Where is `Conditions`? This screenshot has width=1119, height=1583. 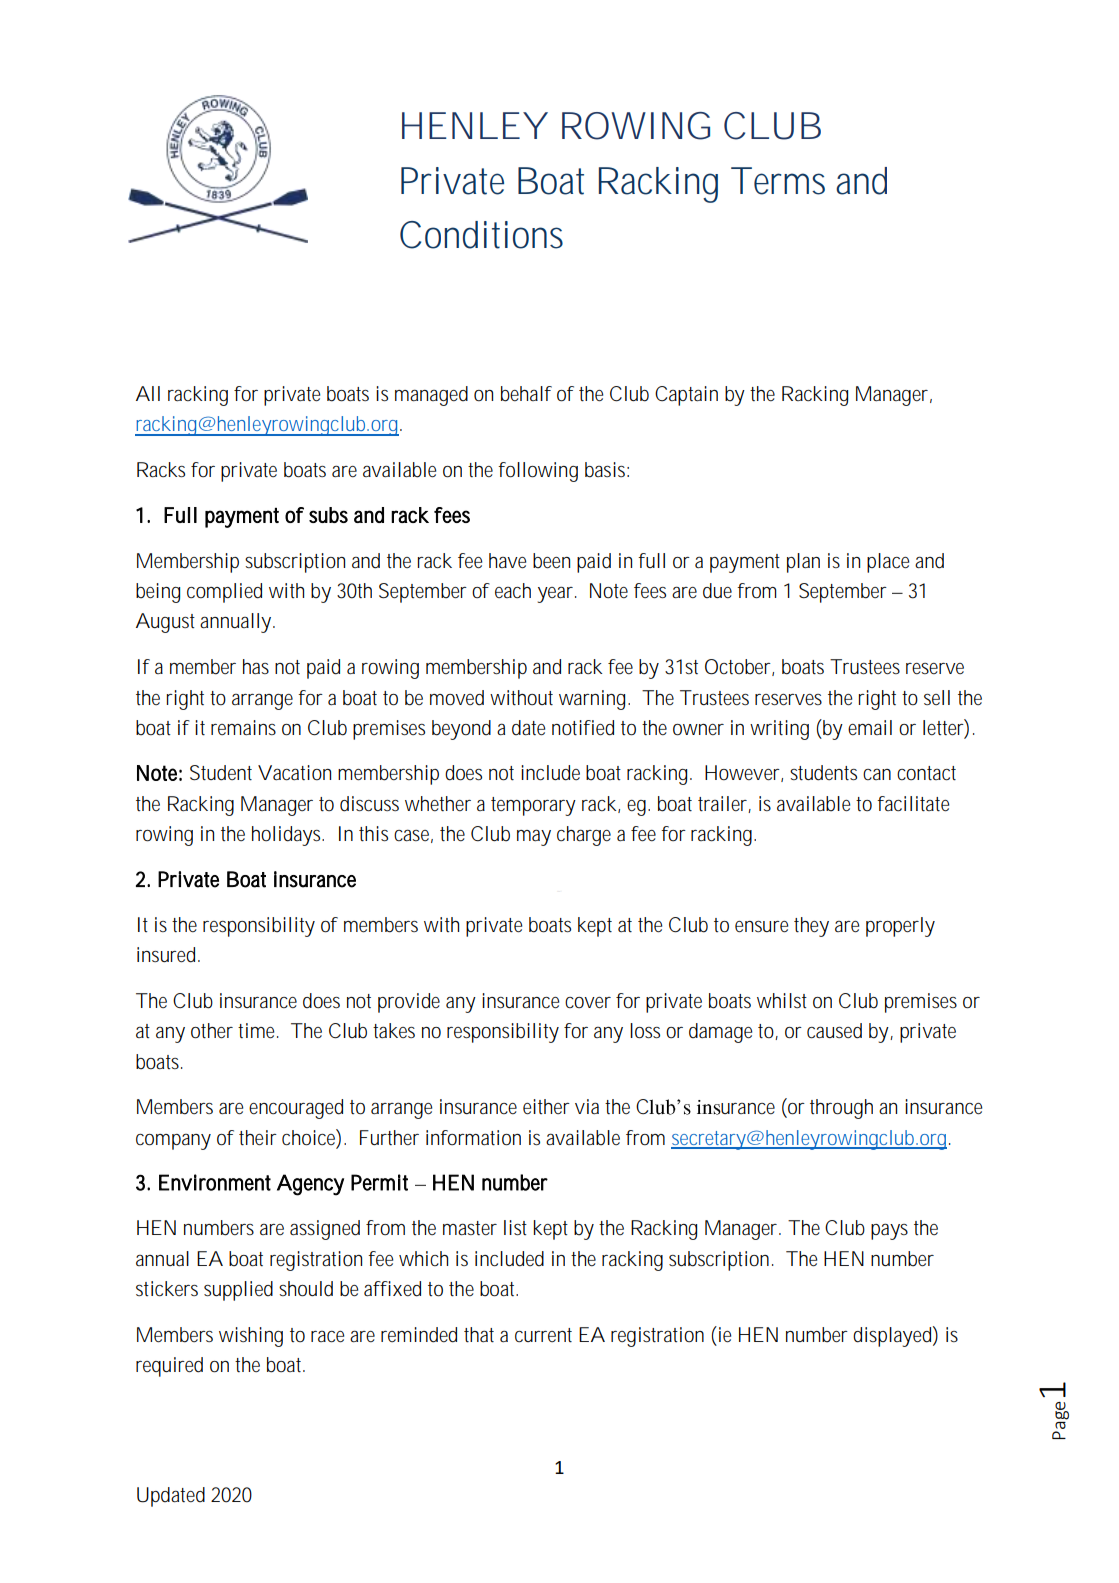 Conditions is located at coordinates (481, 235).
